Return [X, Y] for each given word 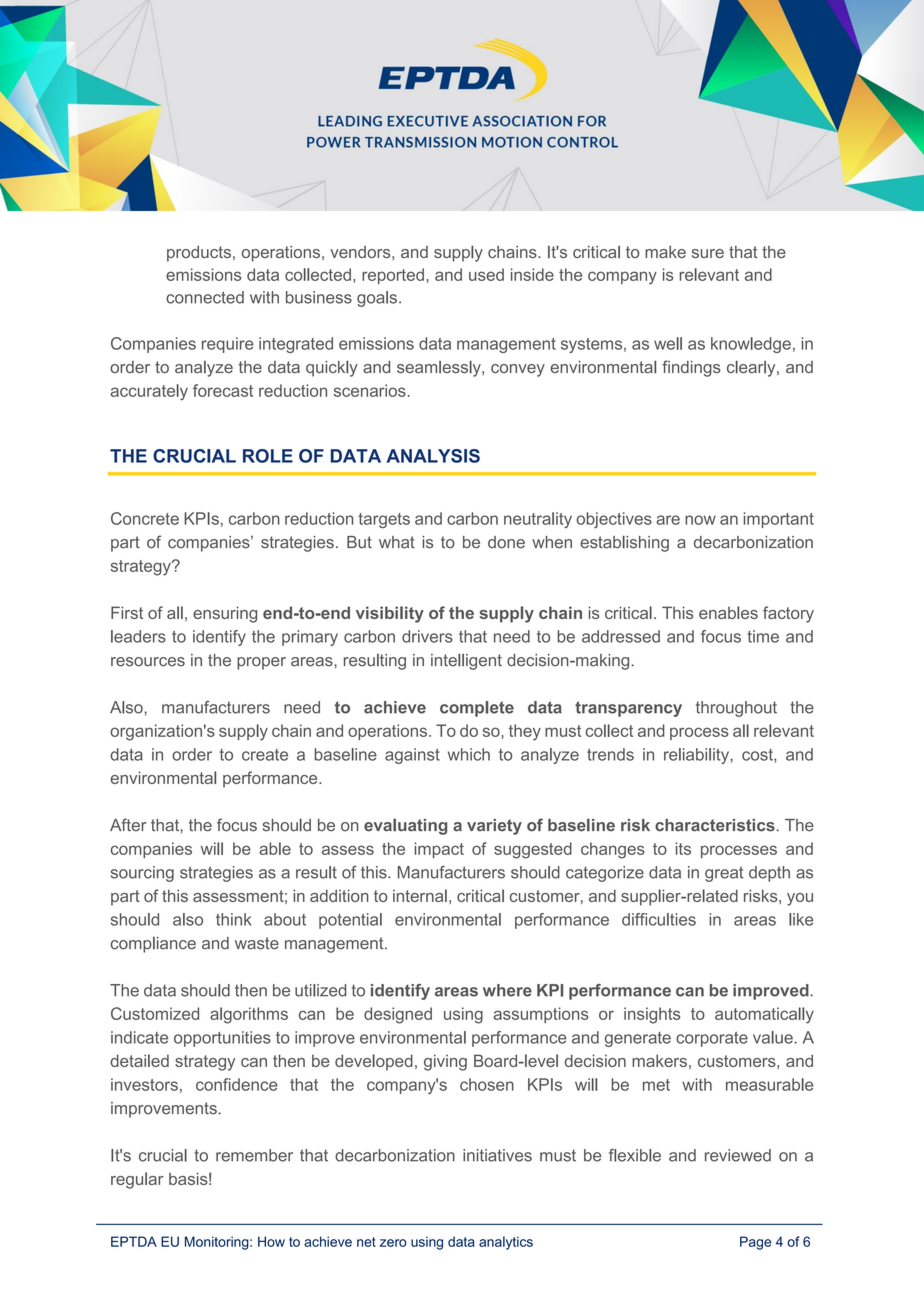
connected [205, 297]
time [763, 636]
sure [708, 253]
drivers [427, 636]
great [724, 874]
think [233, 919]
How [271, 1241]
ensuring [225, 614]
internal [420, 895]
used [486, 274]
